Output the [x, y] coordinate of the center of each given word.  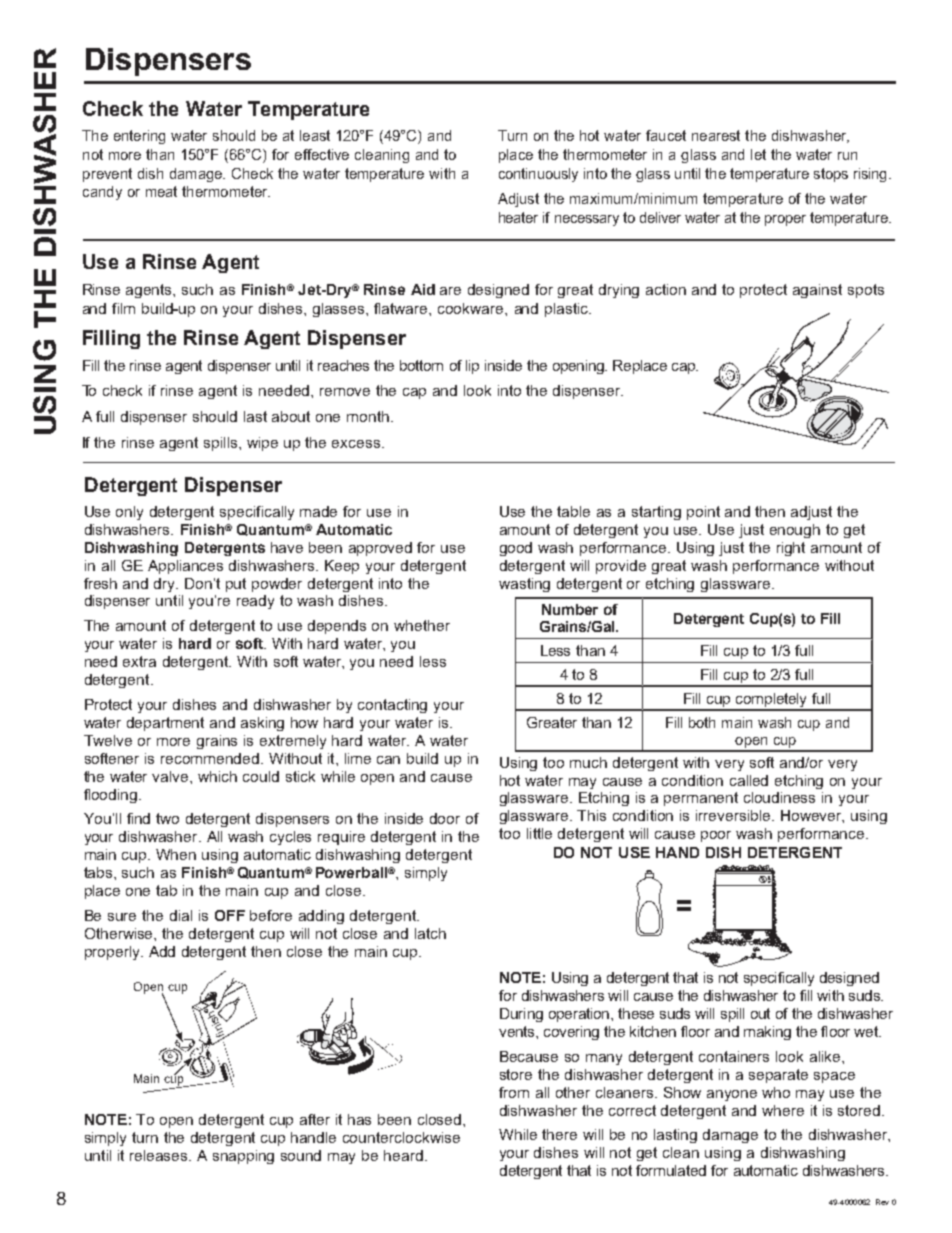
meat [161, 191]
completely [772, 701]
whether [422, 625]
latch [430, 933]
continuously [538, 175]
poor [716, 836]
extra [139, 661]
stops [831, 175]
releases [160, 1155]
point [703, 513]
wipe [262, 444]
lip [472, 367]
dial [181, 915]
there [559, 1134]
